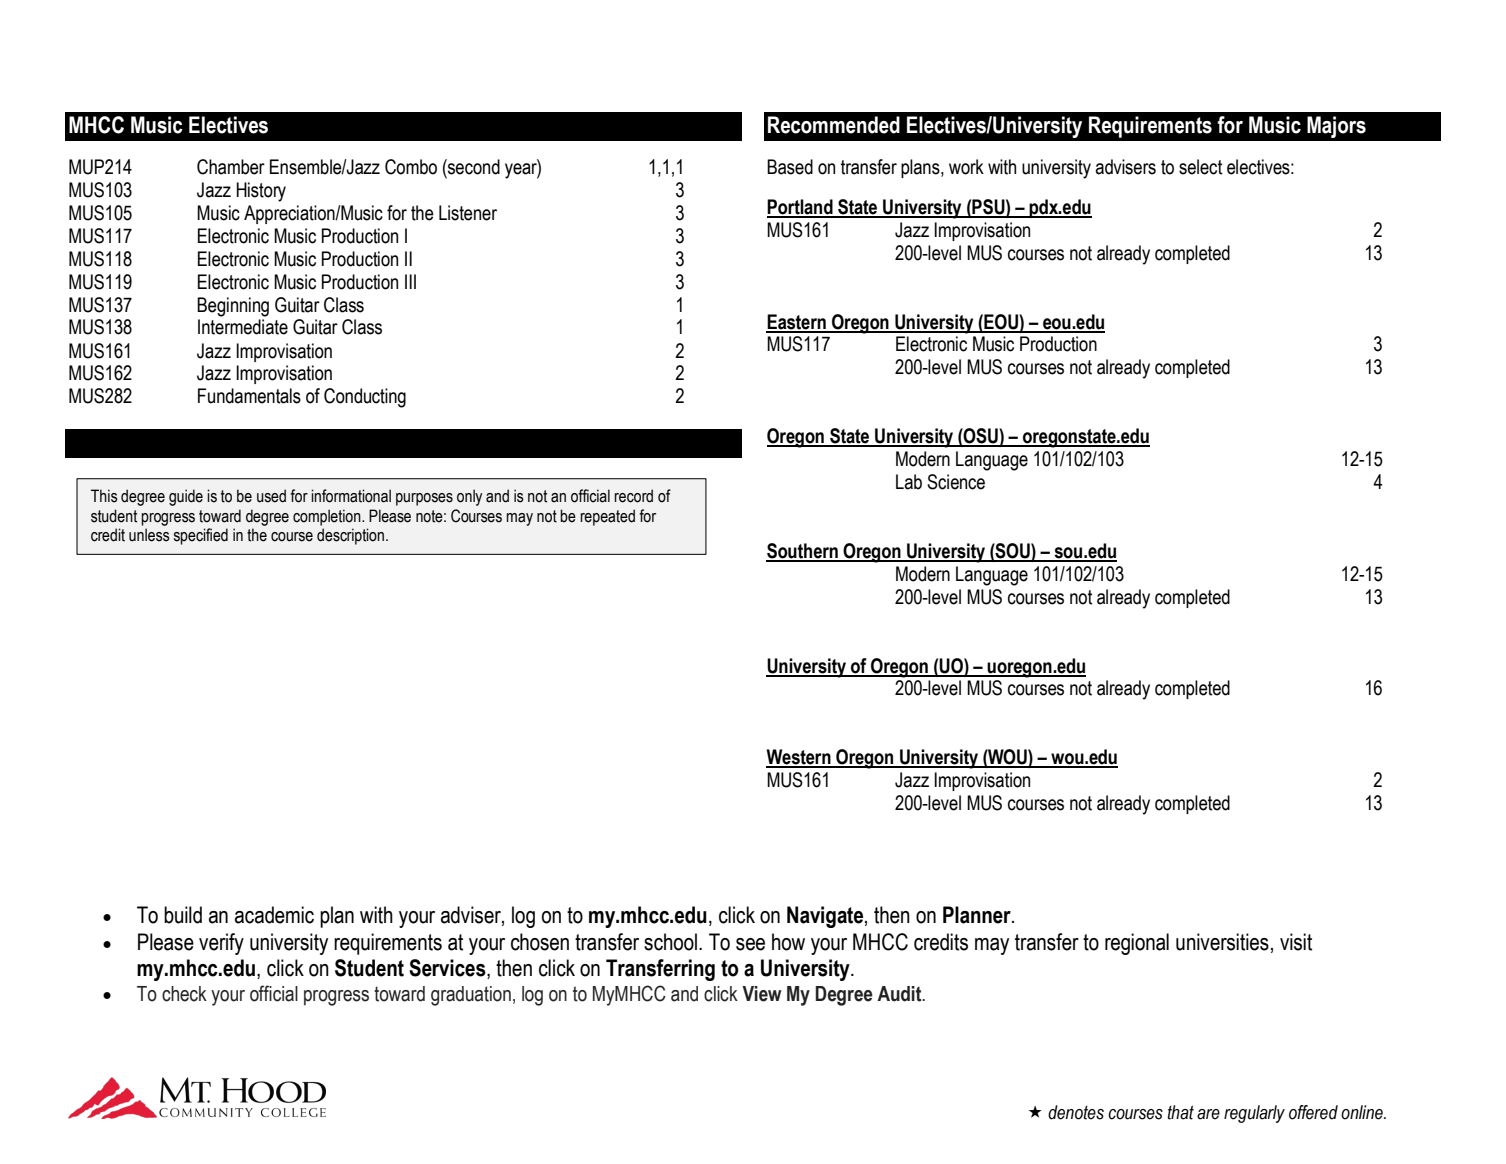 This screenshot has width=1506, height=1164. Describe the element at coordinates (1200, 167) in the screenshot. I see `select` at that location.
